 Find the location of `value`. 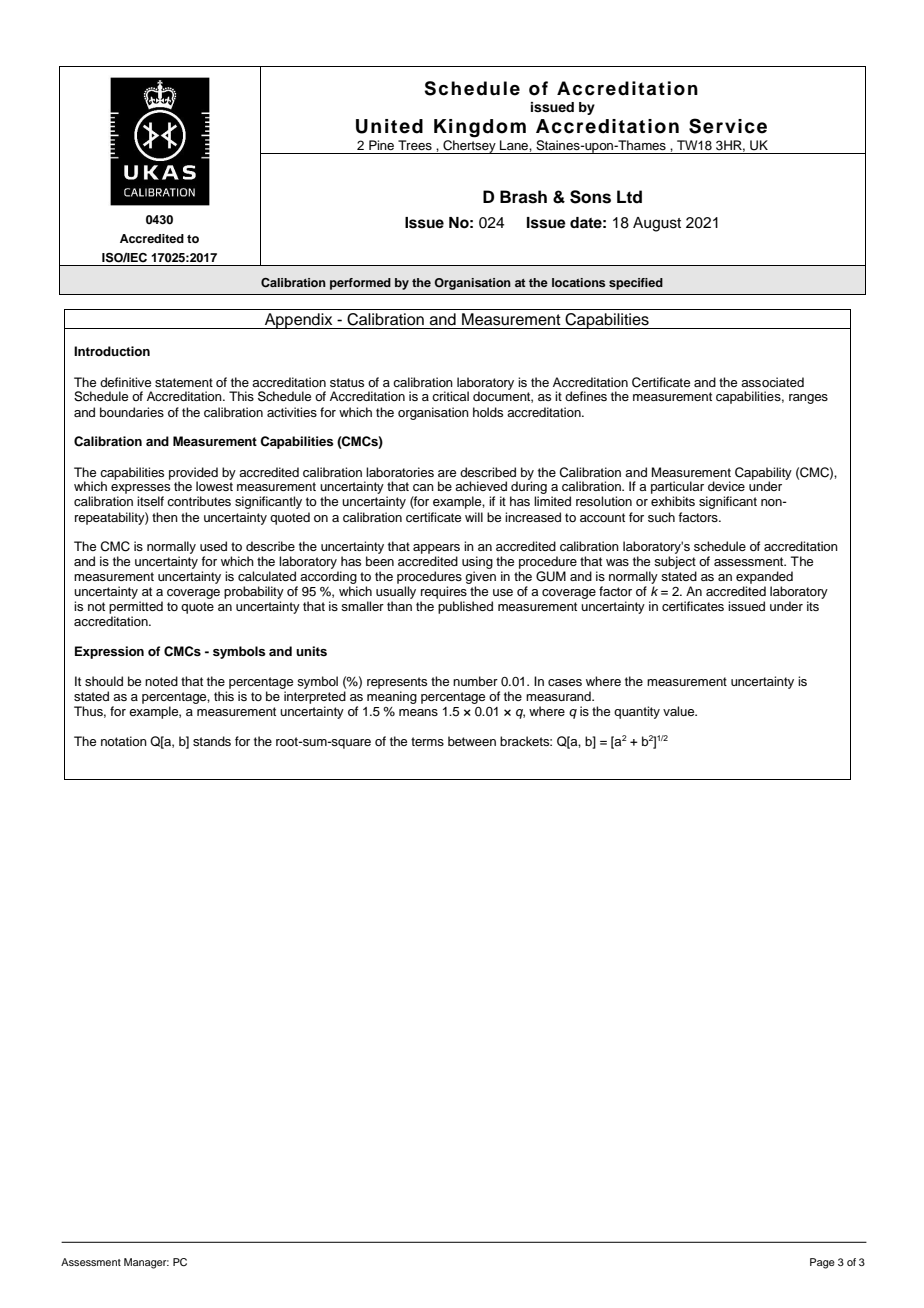

value is located at coordinates (680, 711).
